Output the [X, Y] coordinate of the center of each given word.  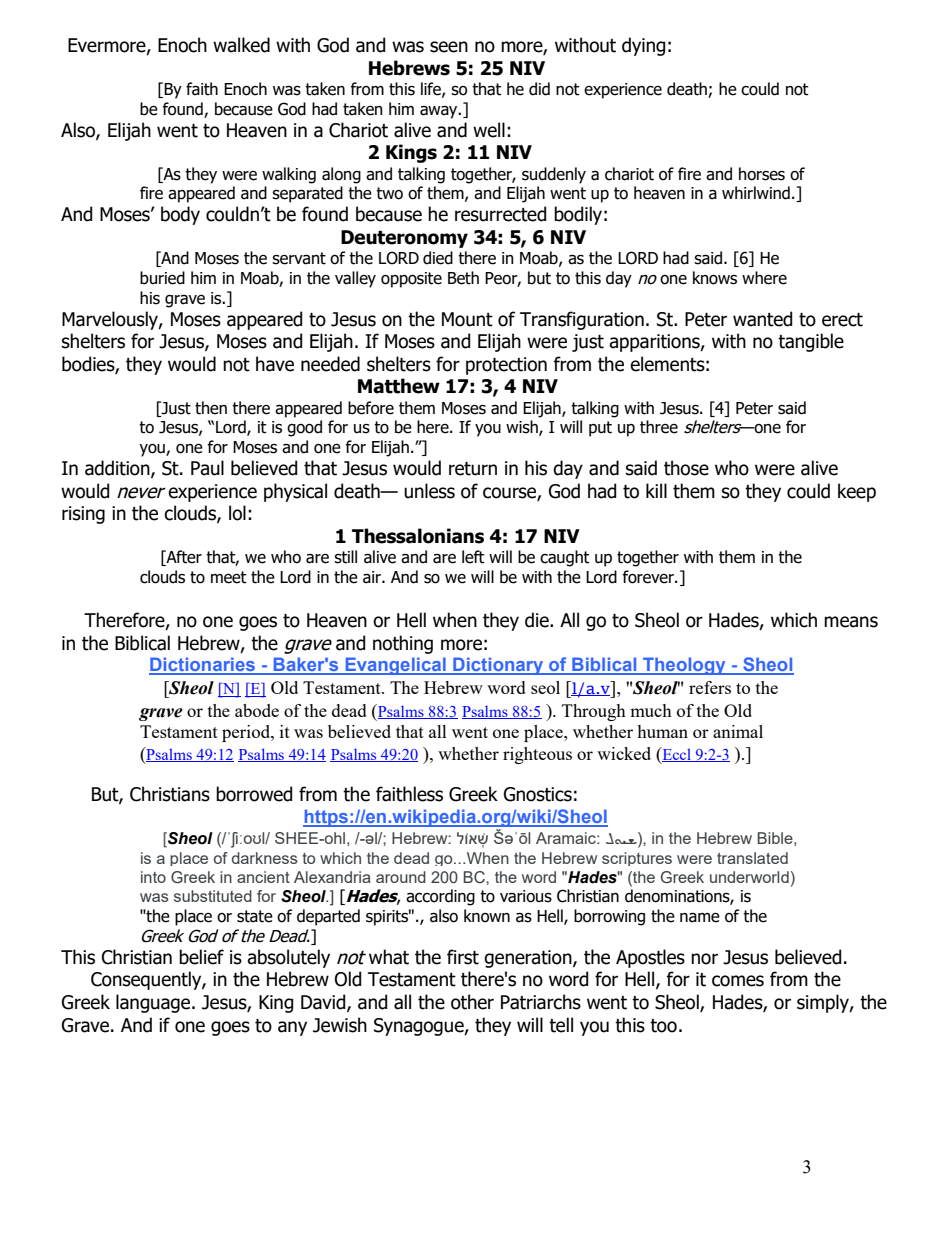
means [851, 622]
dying [643, 46]
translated [752, 858]
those [686, 468]
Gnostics [538, 794]
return [473, 469]
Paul [207, 468]
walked [241, 45]
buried [162, 278]
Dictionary [498, 666]
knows [715, 278]
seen [449, 47]
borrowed [254, 794]
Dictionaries [203, 665]
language [154, 1003]
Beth [463, 278]
